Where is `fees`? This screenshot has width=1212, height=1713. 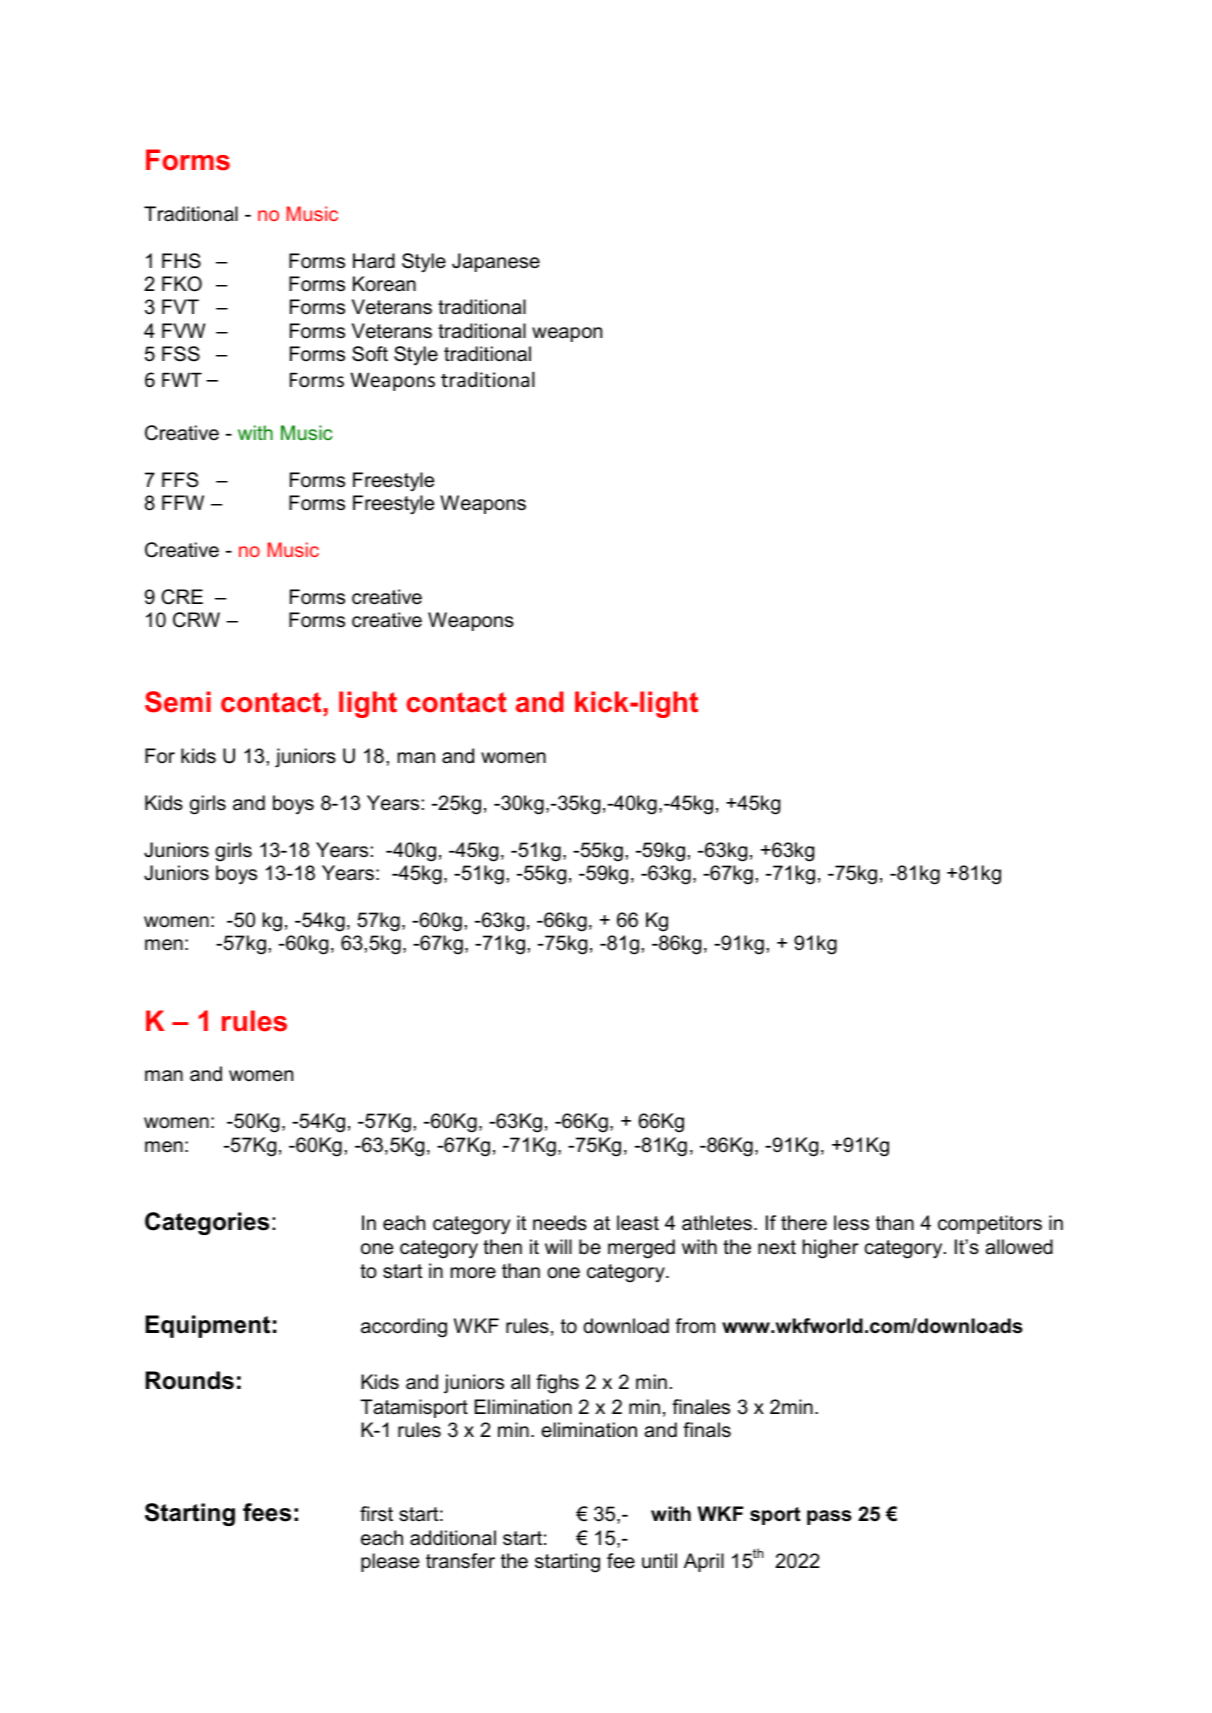 fees is located at coordinates (267, 1512).
